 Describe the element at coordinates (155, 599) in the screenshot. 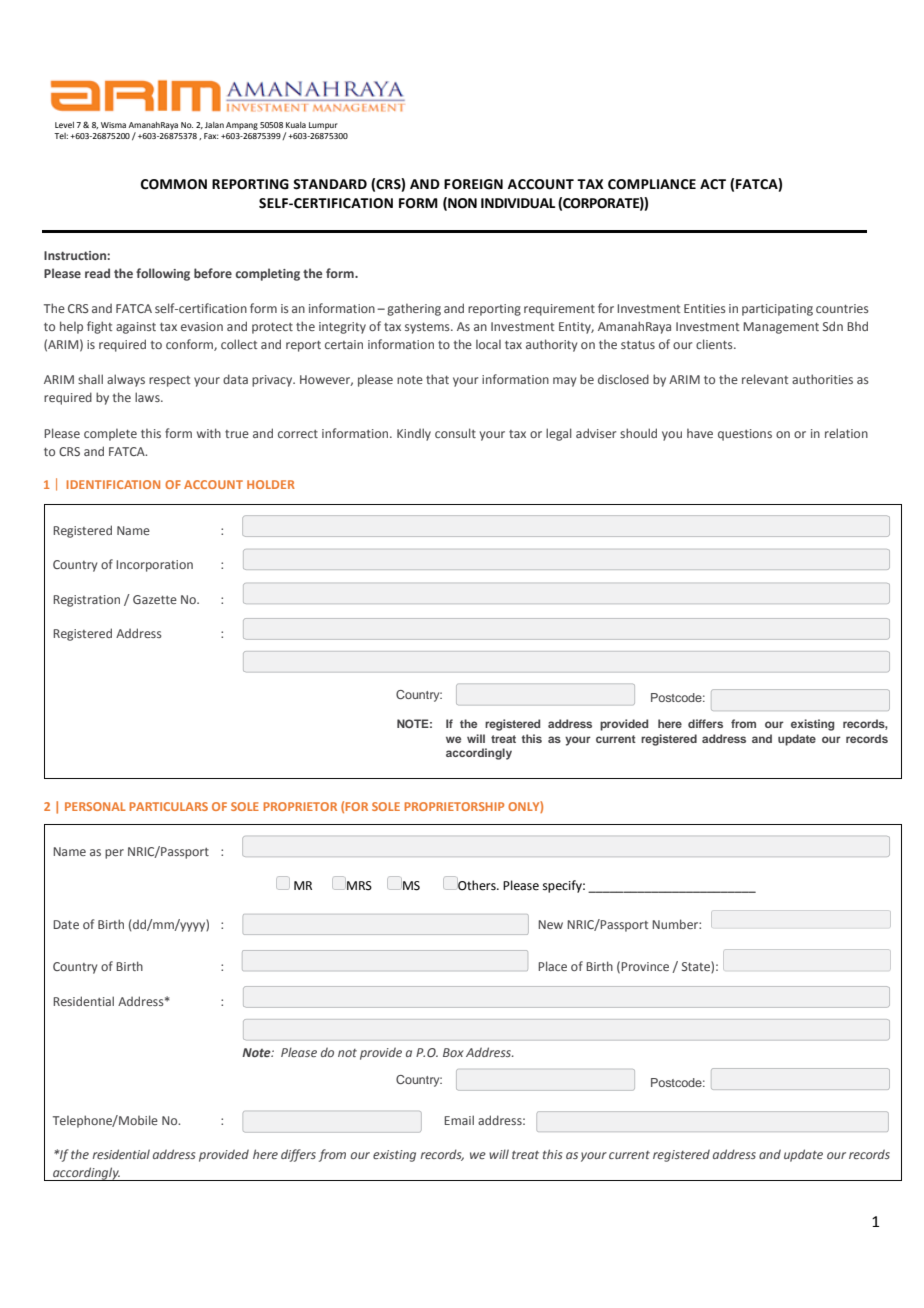

I see `Gazette` at that location.
